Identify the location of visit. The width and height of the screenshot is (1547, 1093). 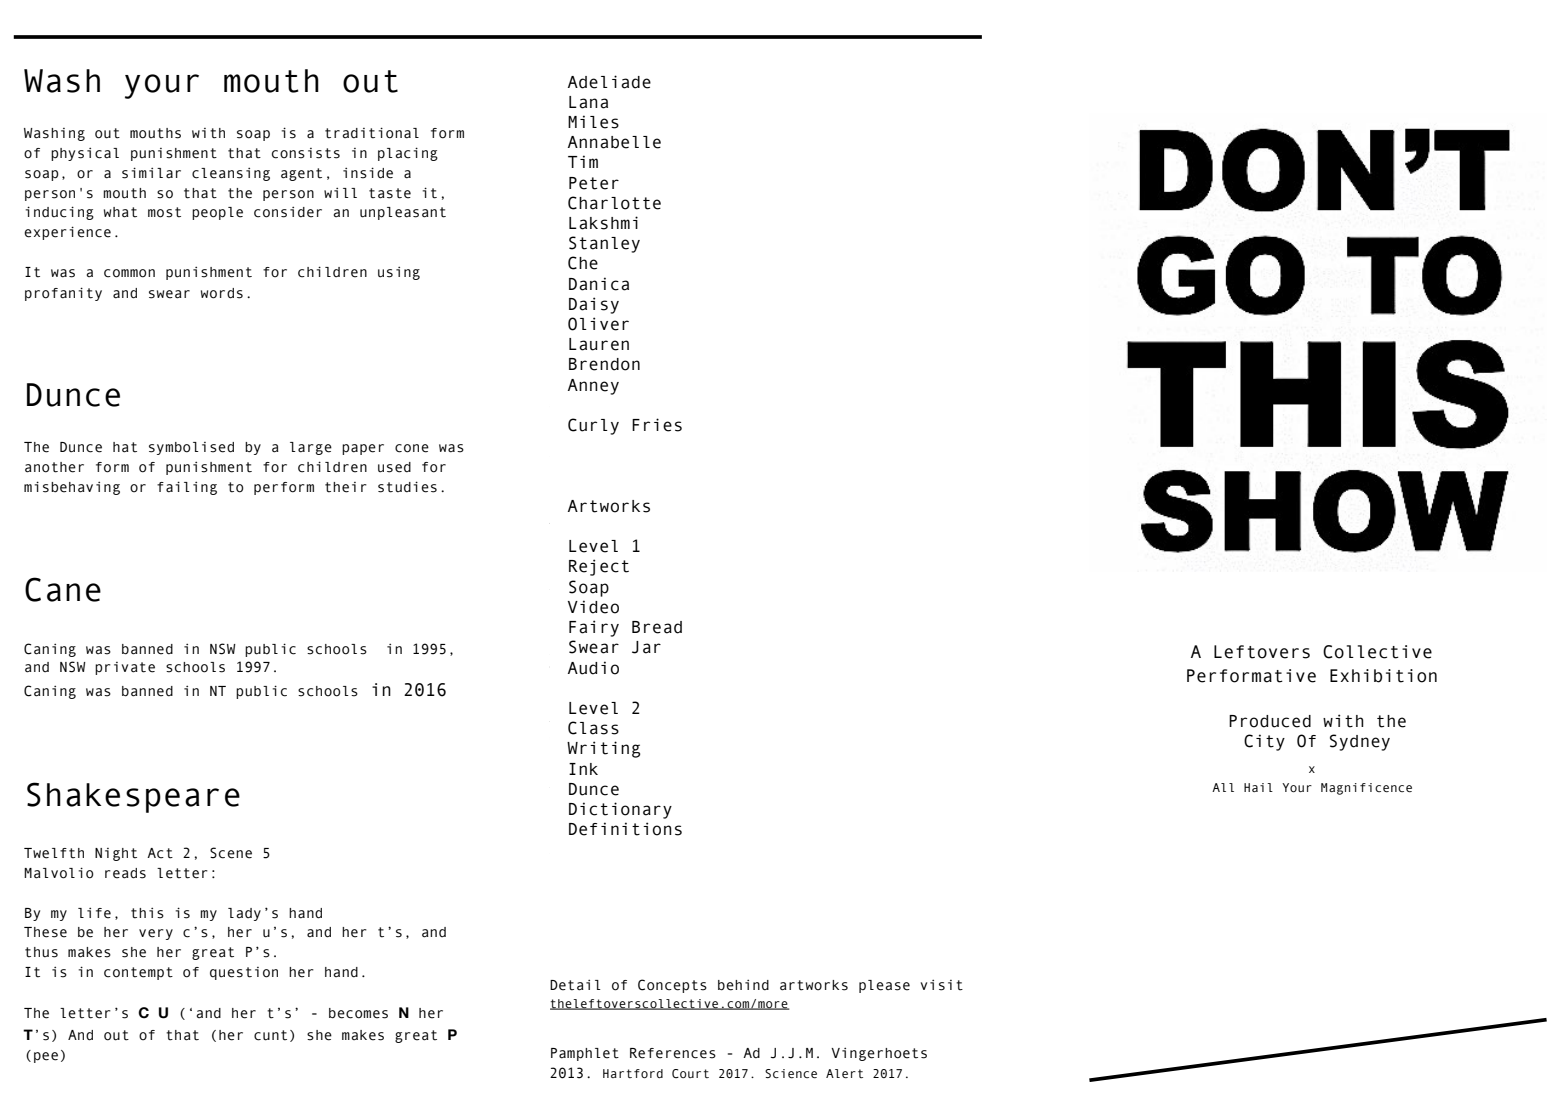
(941, 985).
